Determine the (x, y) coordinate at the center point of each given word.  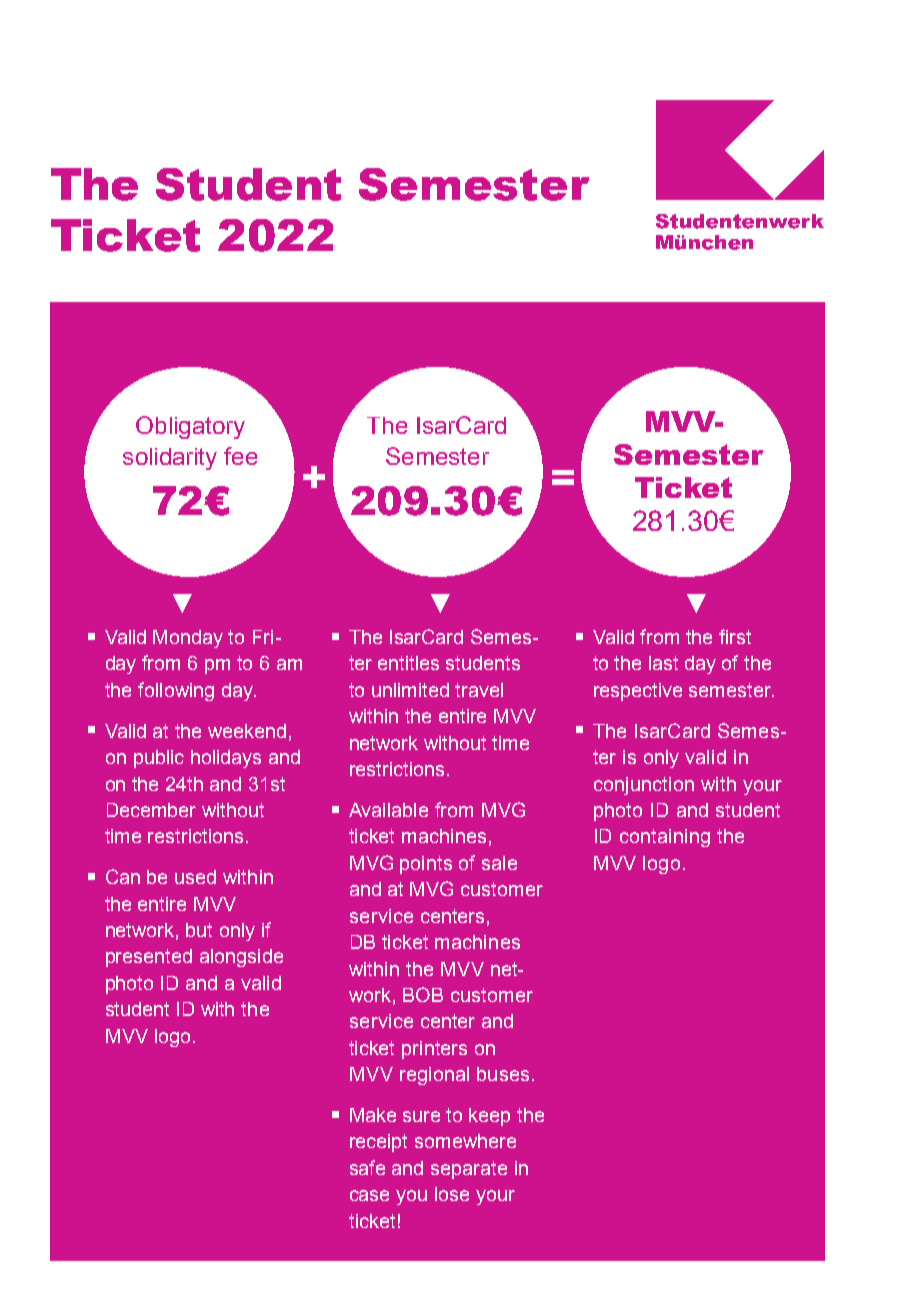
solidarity (170, 459)
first (735, 636)
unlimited (410, 690)
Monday (188, 639)
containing (665, 838)
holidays (226, 759)
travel (479, 690)
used (195, 877)
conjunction (644, 786)
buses (503, 1074)
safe (367, 1167)
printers (434, 1050)
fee (240, 456)
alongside (241, 958)
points (426, 865)
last (663, 663)
